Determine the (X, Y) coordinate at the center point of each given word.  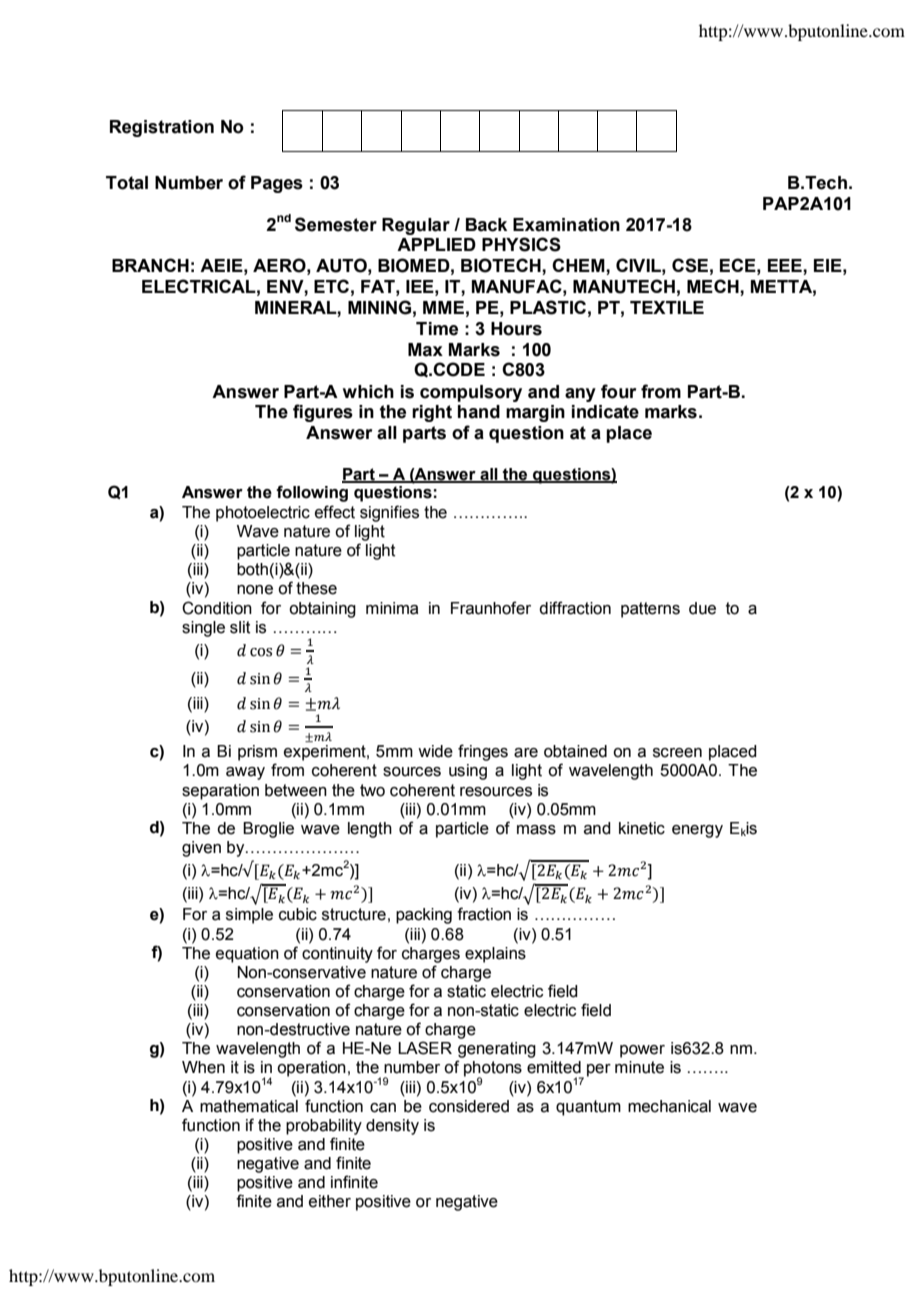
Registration (162, 128)
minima (392, 608)
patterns (650, 610)
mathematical (249, 1106)
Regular (416, 226)
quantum (588, 1108)
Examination (566, 225)
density (392, 1127)
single (203, 629)
